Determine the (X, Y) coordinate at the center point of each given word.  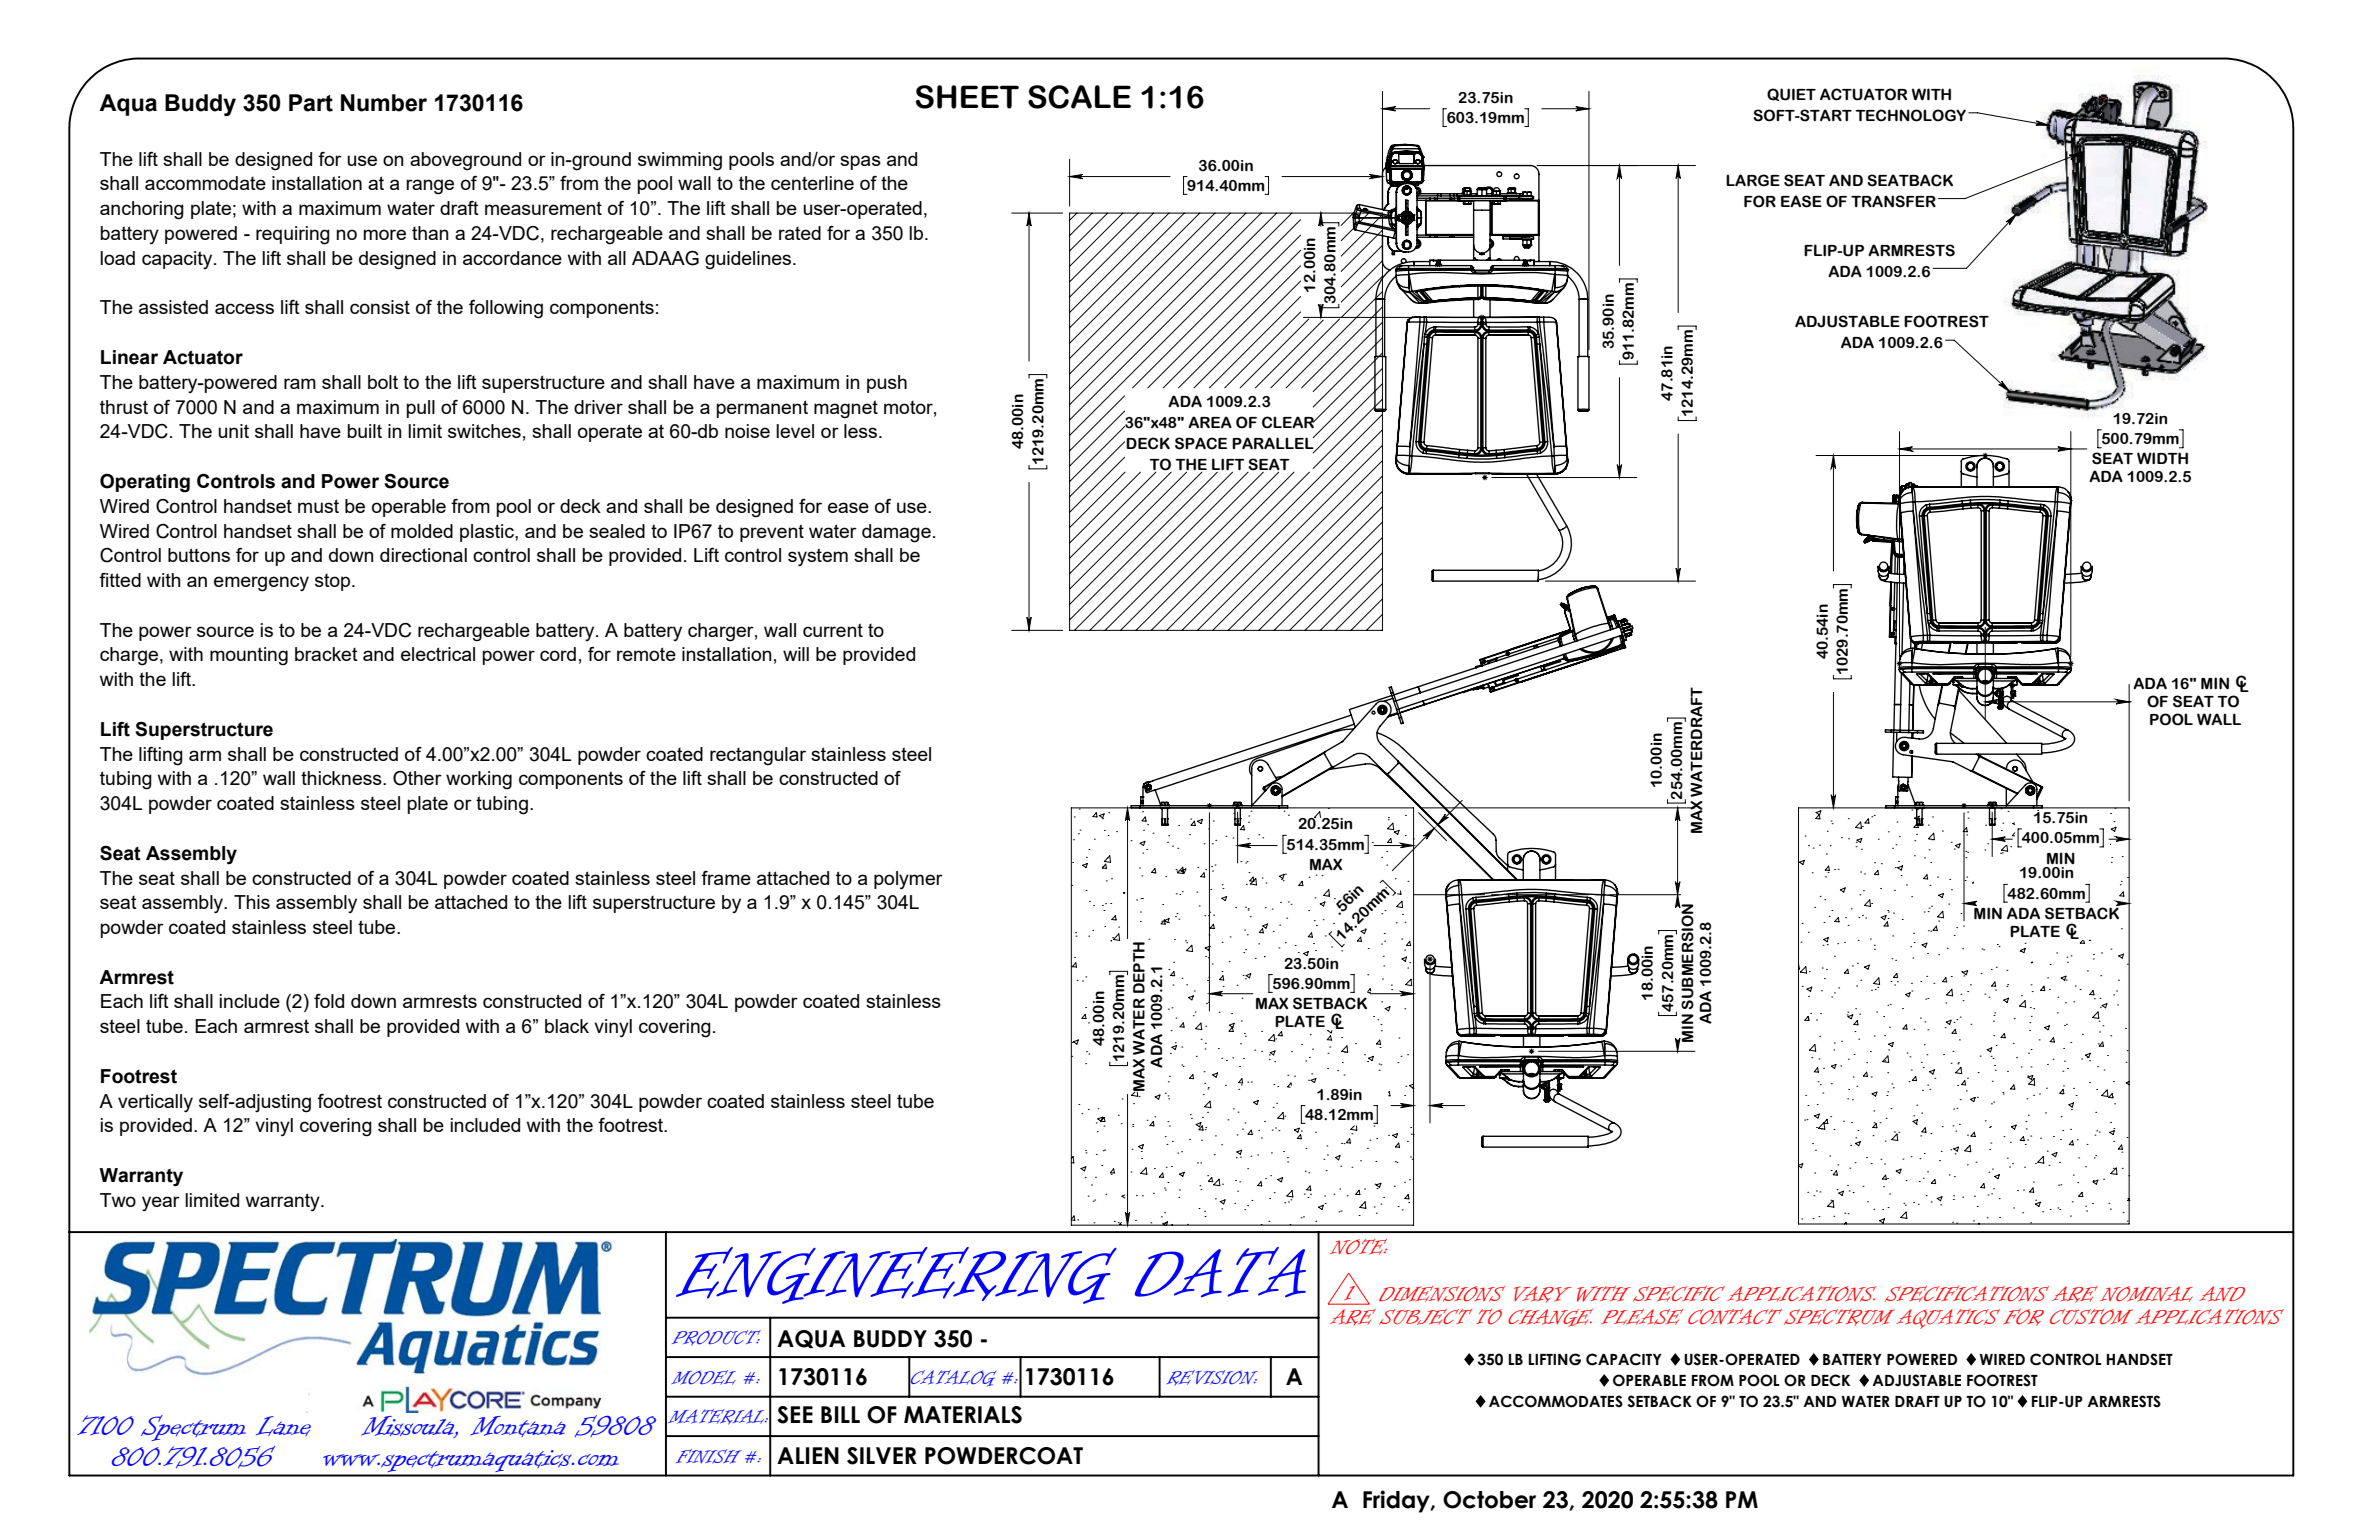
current (833, 630)
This (252, 902)
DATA (1220, 1272)
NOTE (1358, 1247)
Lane (283, 1426)
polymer (908, 880)
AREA (1210, 422)
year (161, 1203)
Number (384, 103)
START (1825, 115)
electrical (438, 654)
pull (420, 409)
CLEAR (1289, 422)
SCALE (1079, 97)
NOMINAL (2146, 1294)
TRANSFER (1893, 201)
